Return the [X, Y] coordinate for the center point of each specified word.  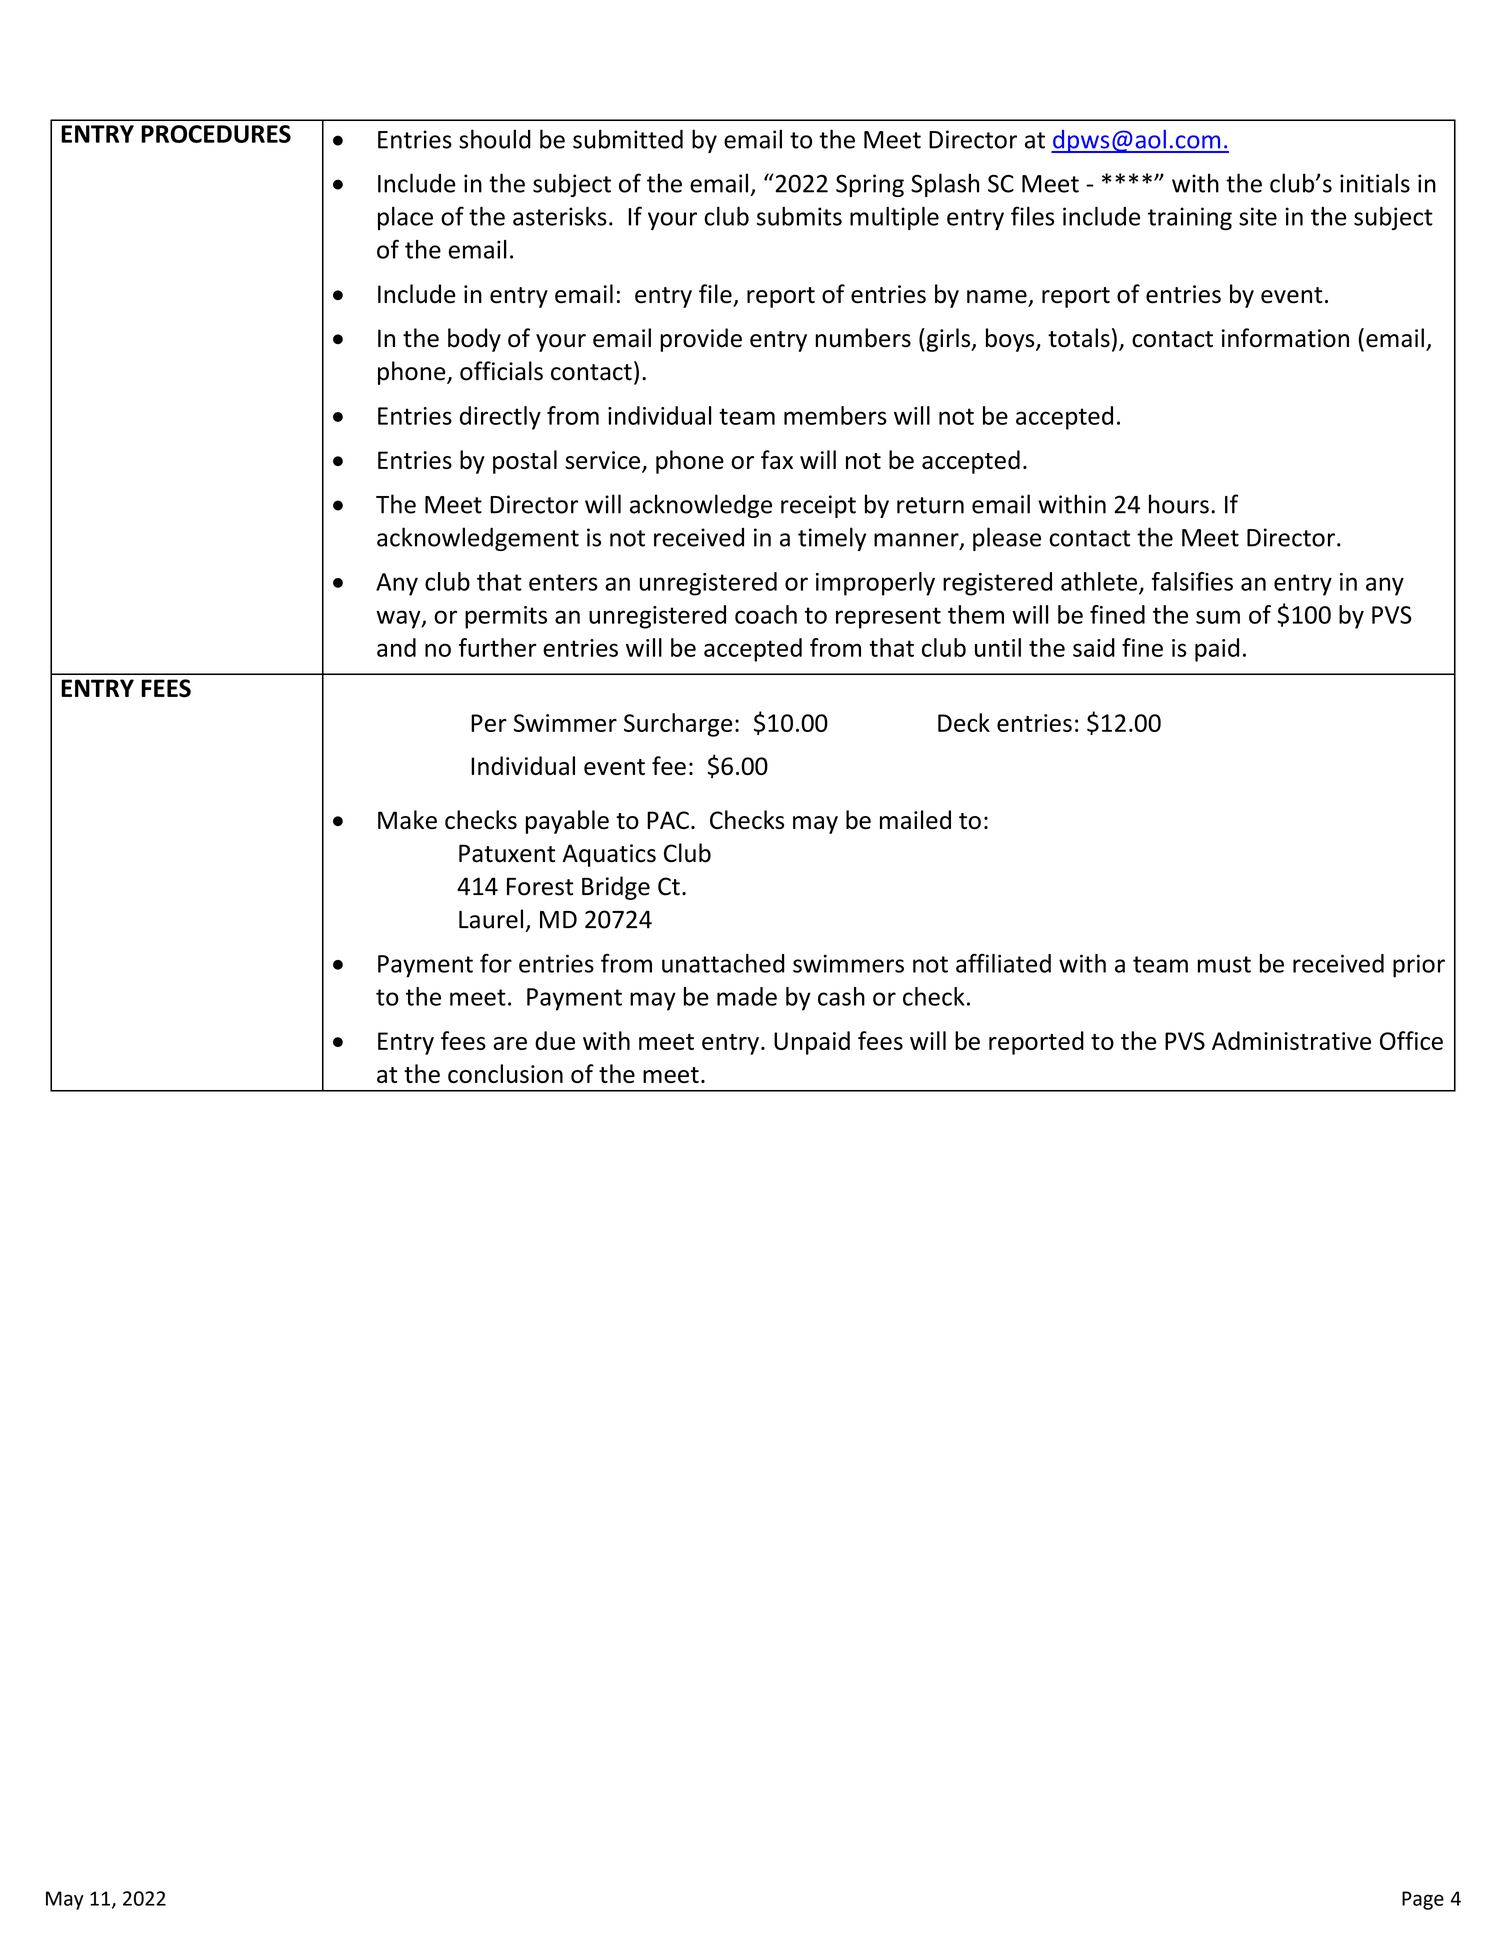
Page [1423, 1900]
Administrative [1291, 1040]
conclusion [505, 1073]
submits [799, 216]
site [1258, 216]
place [405, 218]
